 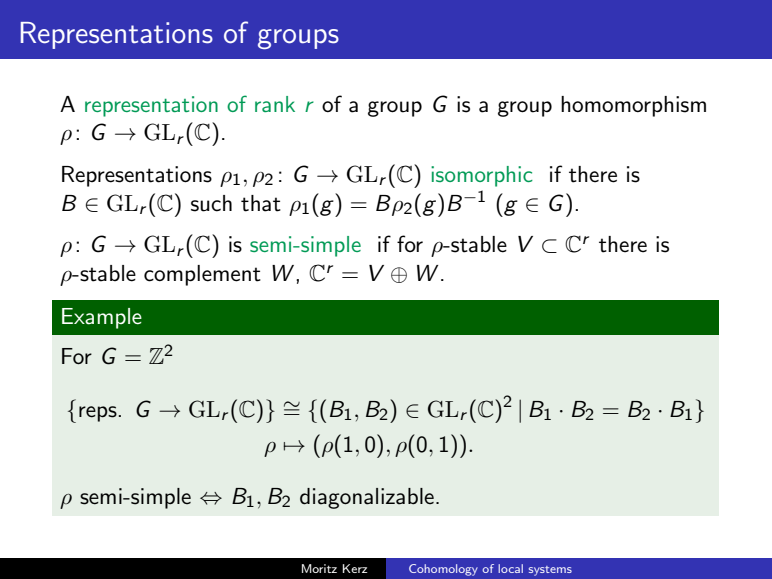 I want to click on Moritz, so click(x=319, y=568).
